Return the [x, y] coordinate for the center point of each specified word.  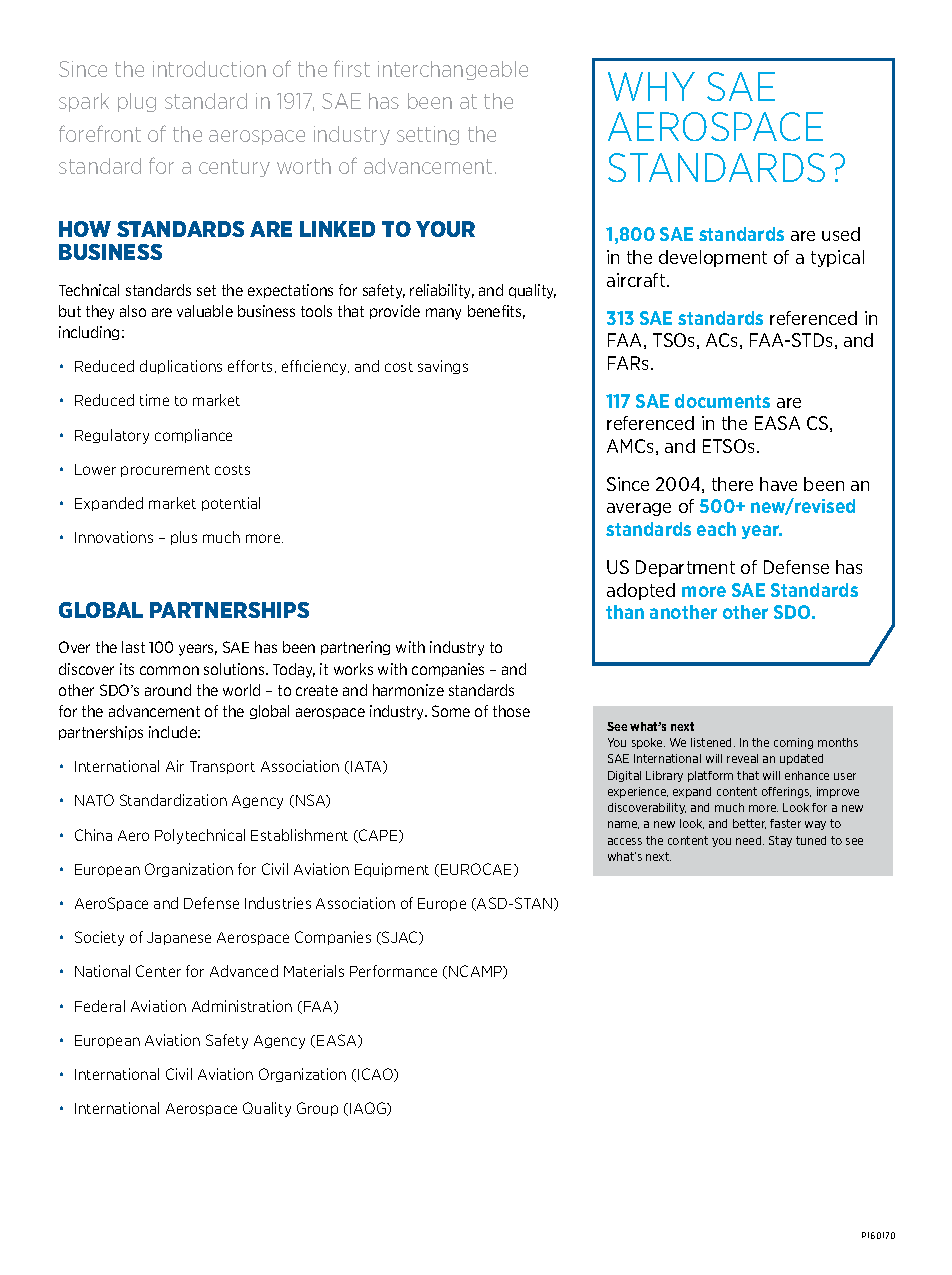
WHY [651, 86]
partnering [355, 648]
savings [443, 367]
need [750, 840]
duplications [181, 367]
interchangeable [453, 70]
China [93, 835]
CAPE [378, 836]
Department [685, 568]
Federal [100, 1006]
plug [137, 102]
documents [722, 401]
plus [184, 538]
